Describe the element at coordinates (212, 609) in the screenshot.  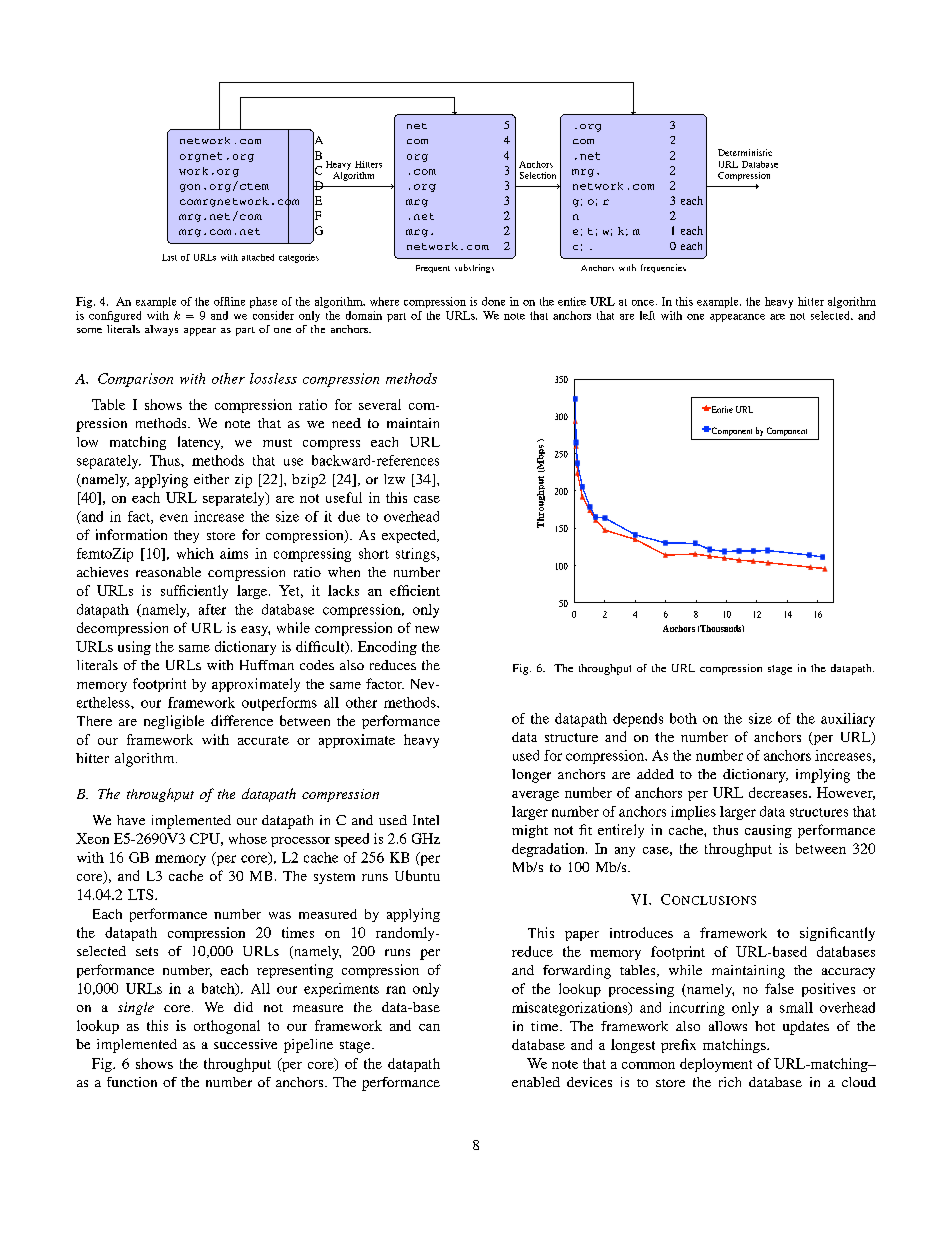
I see `after` at that location.
